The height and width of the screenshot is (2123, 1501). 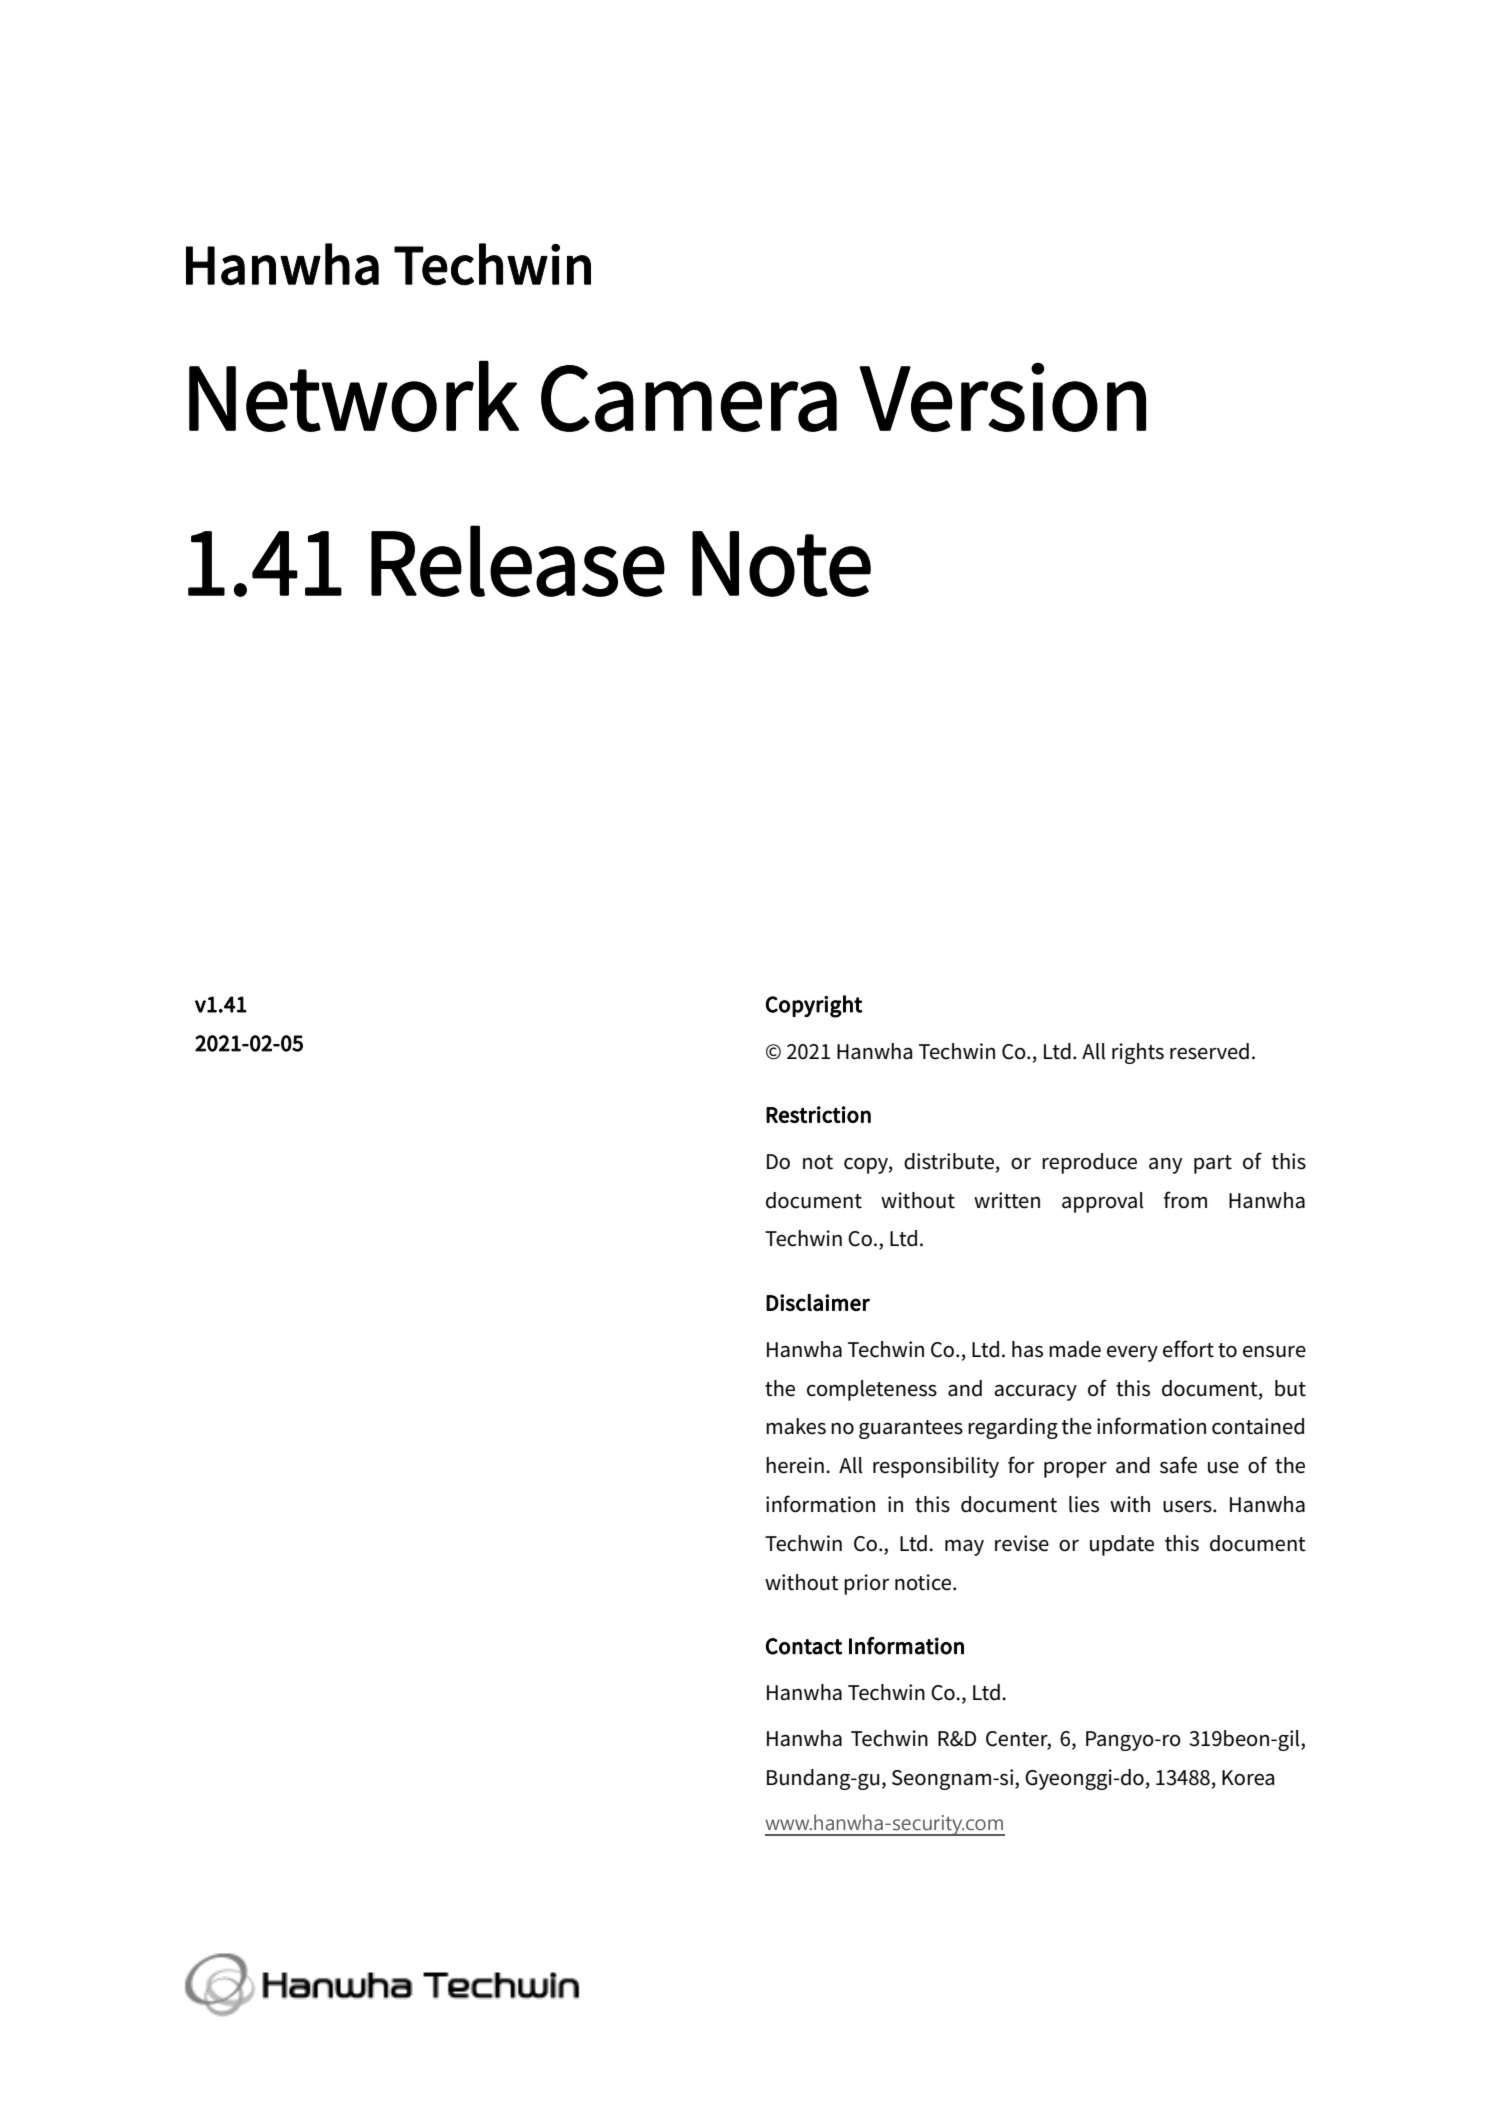 I want to click on Camera, so click(x=689, y=398).
